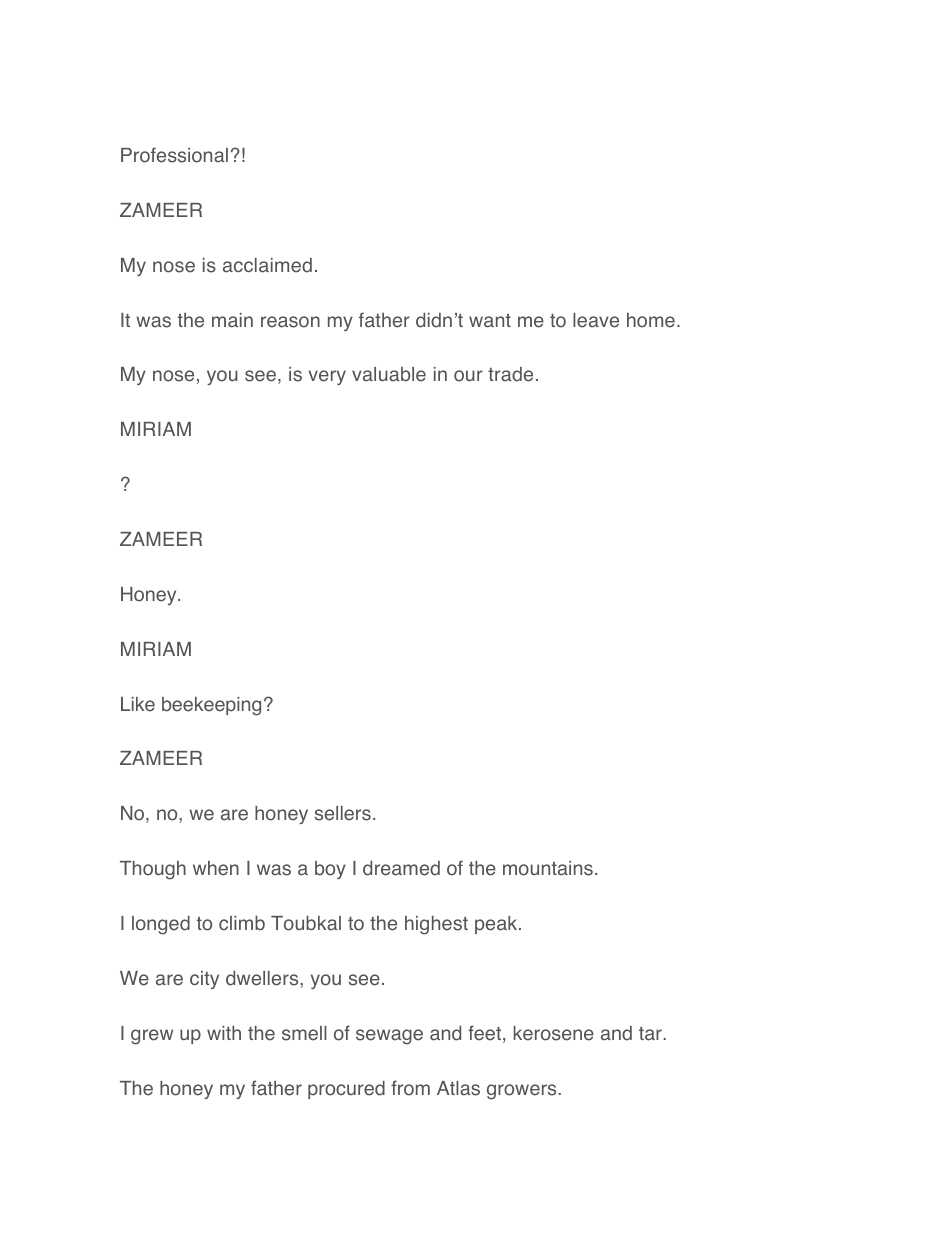 The image size is (952, 1233). I want to click on beekeeping, so click(211, 706).
